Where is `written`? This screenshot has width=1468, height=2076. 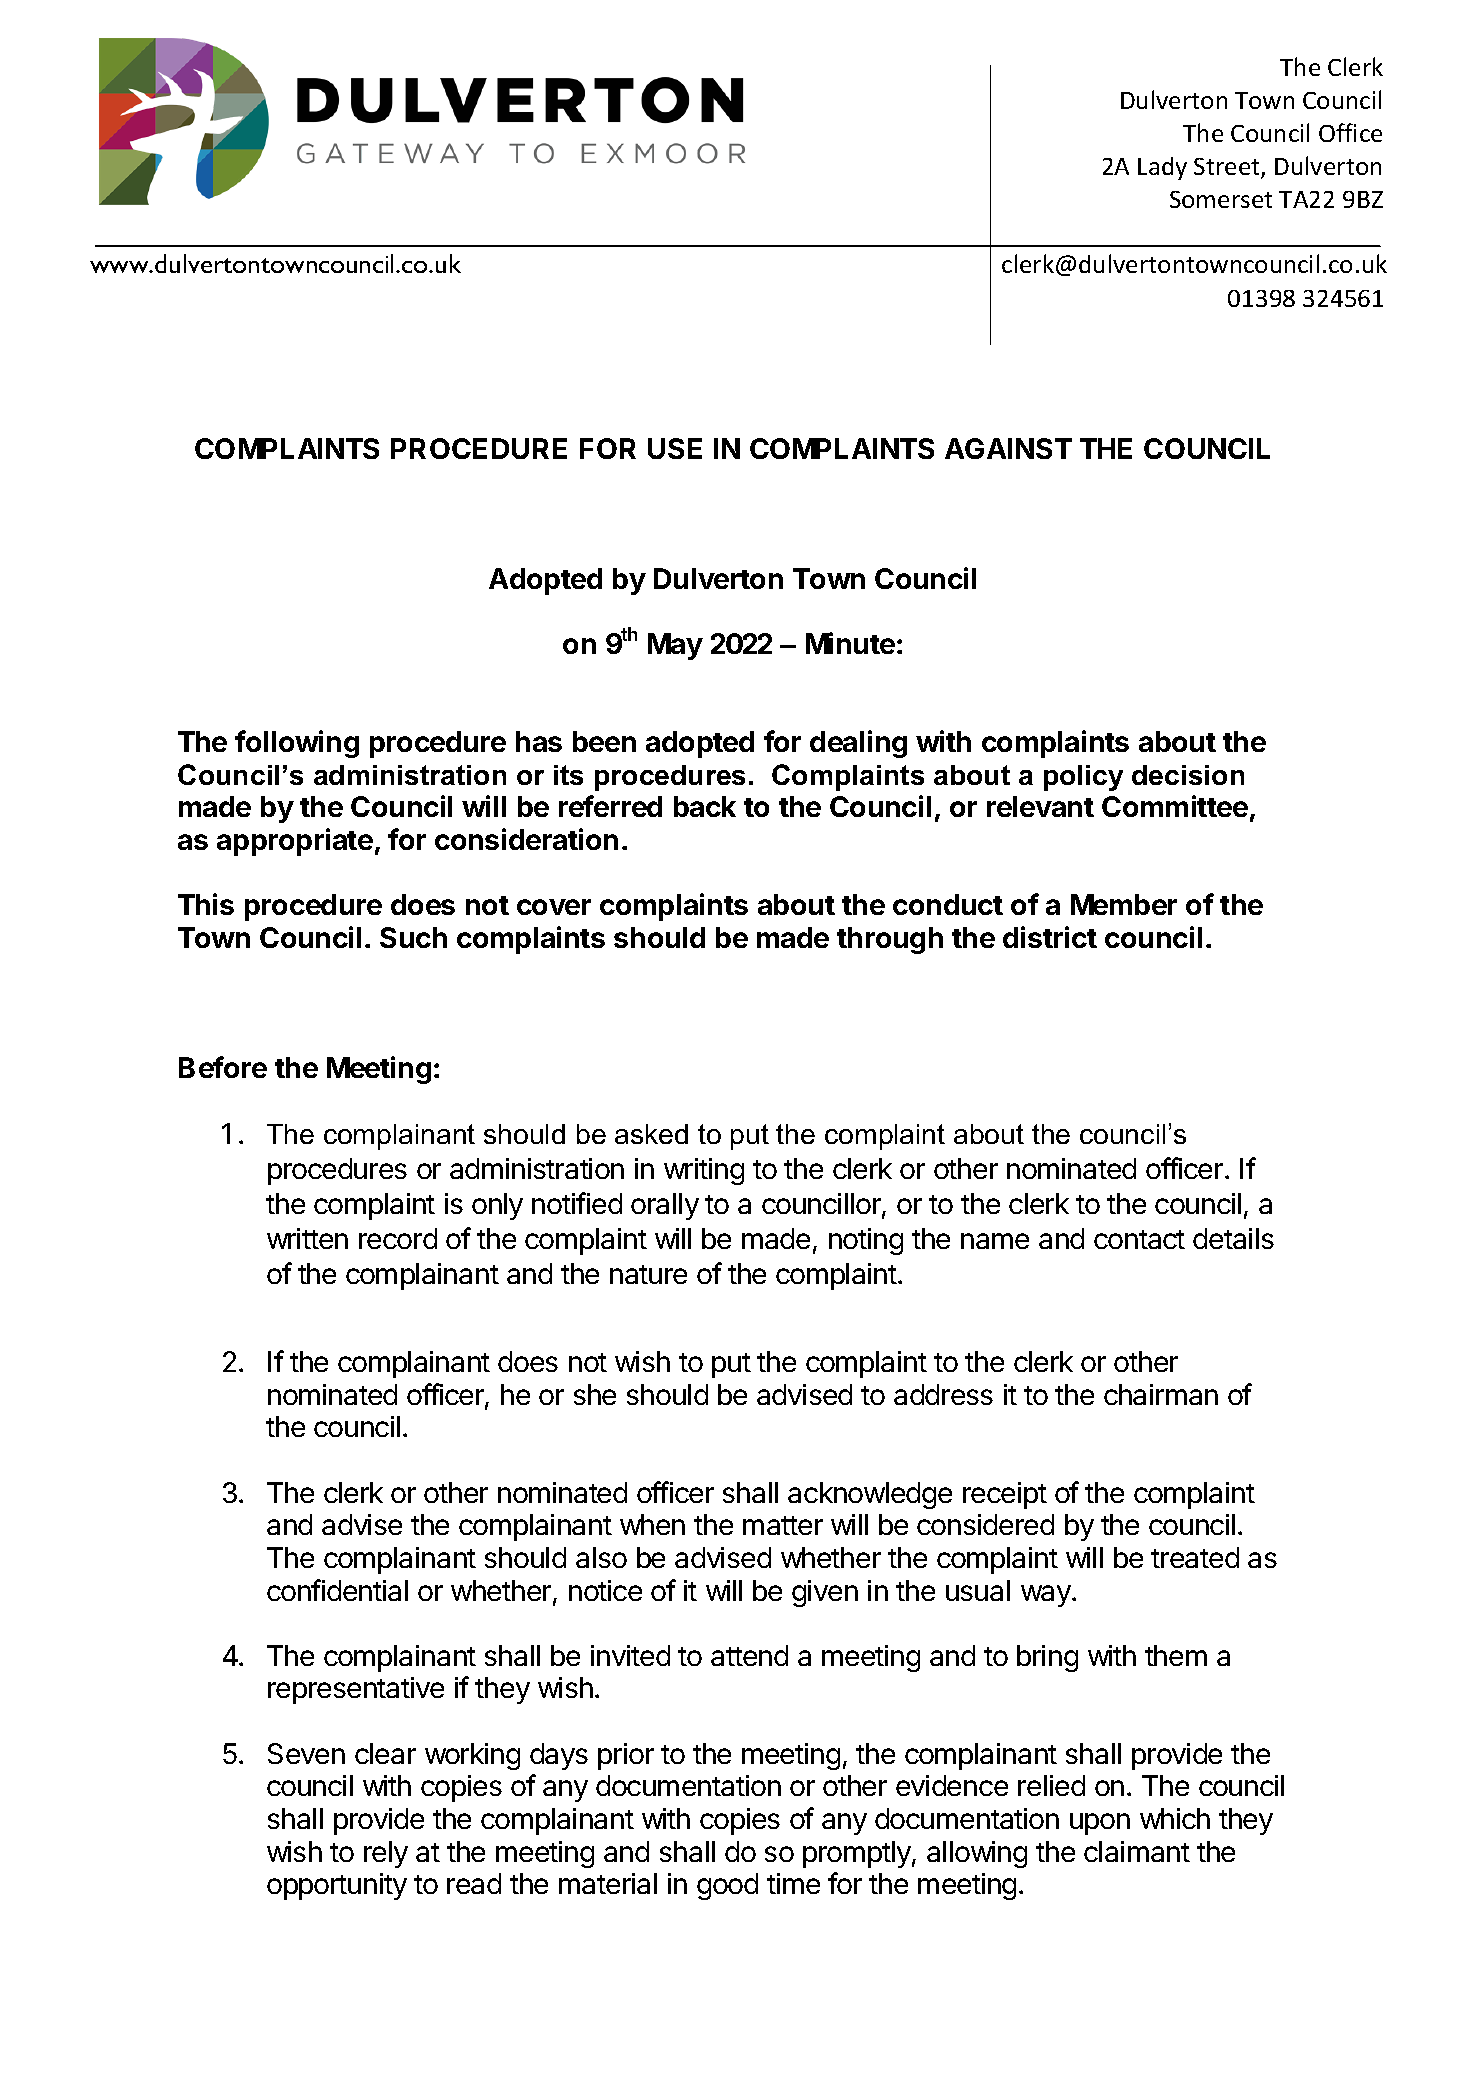 written is located at coordinates (307, 1238).
